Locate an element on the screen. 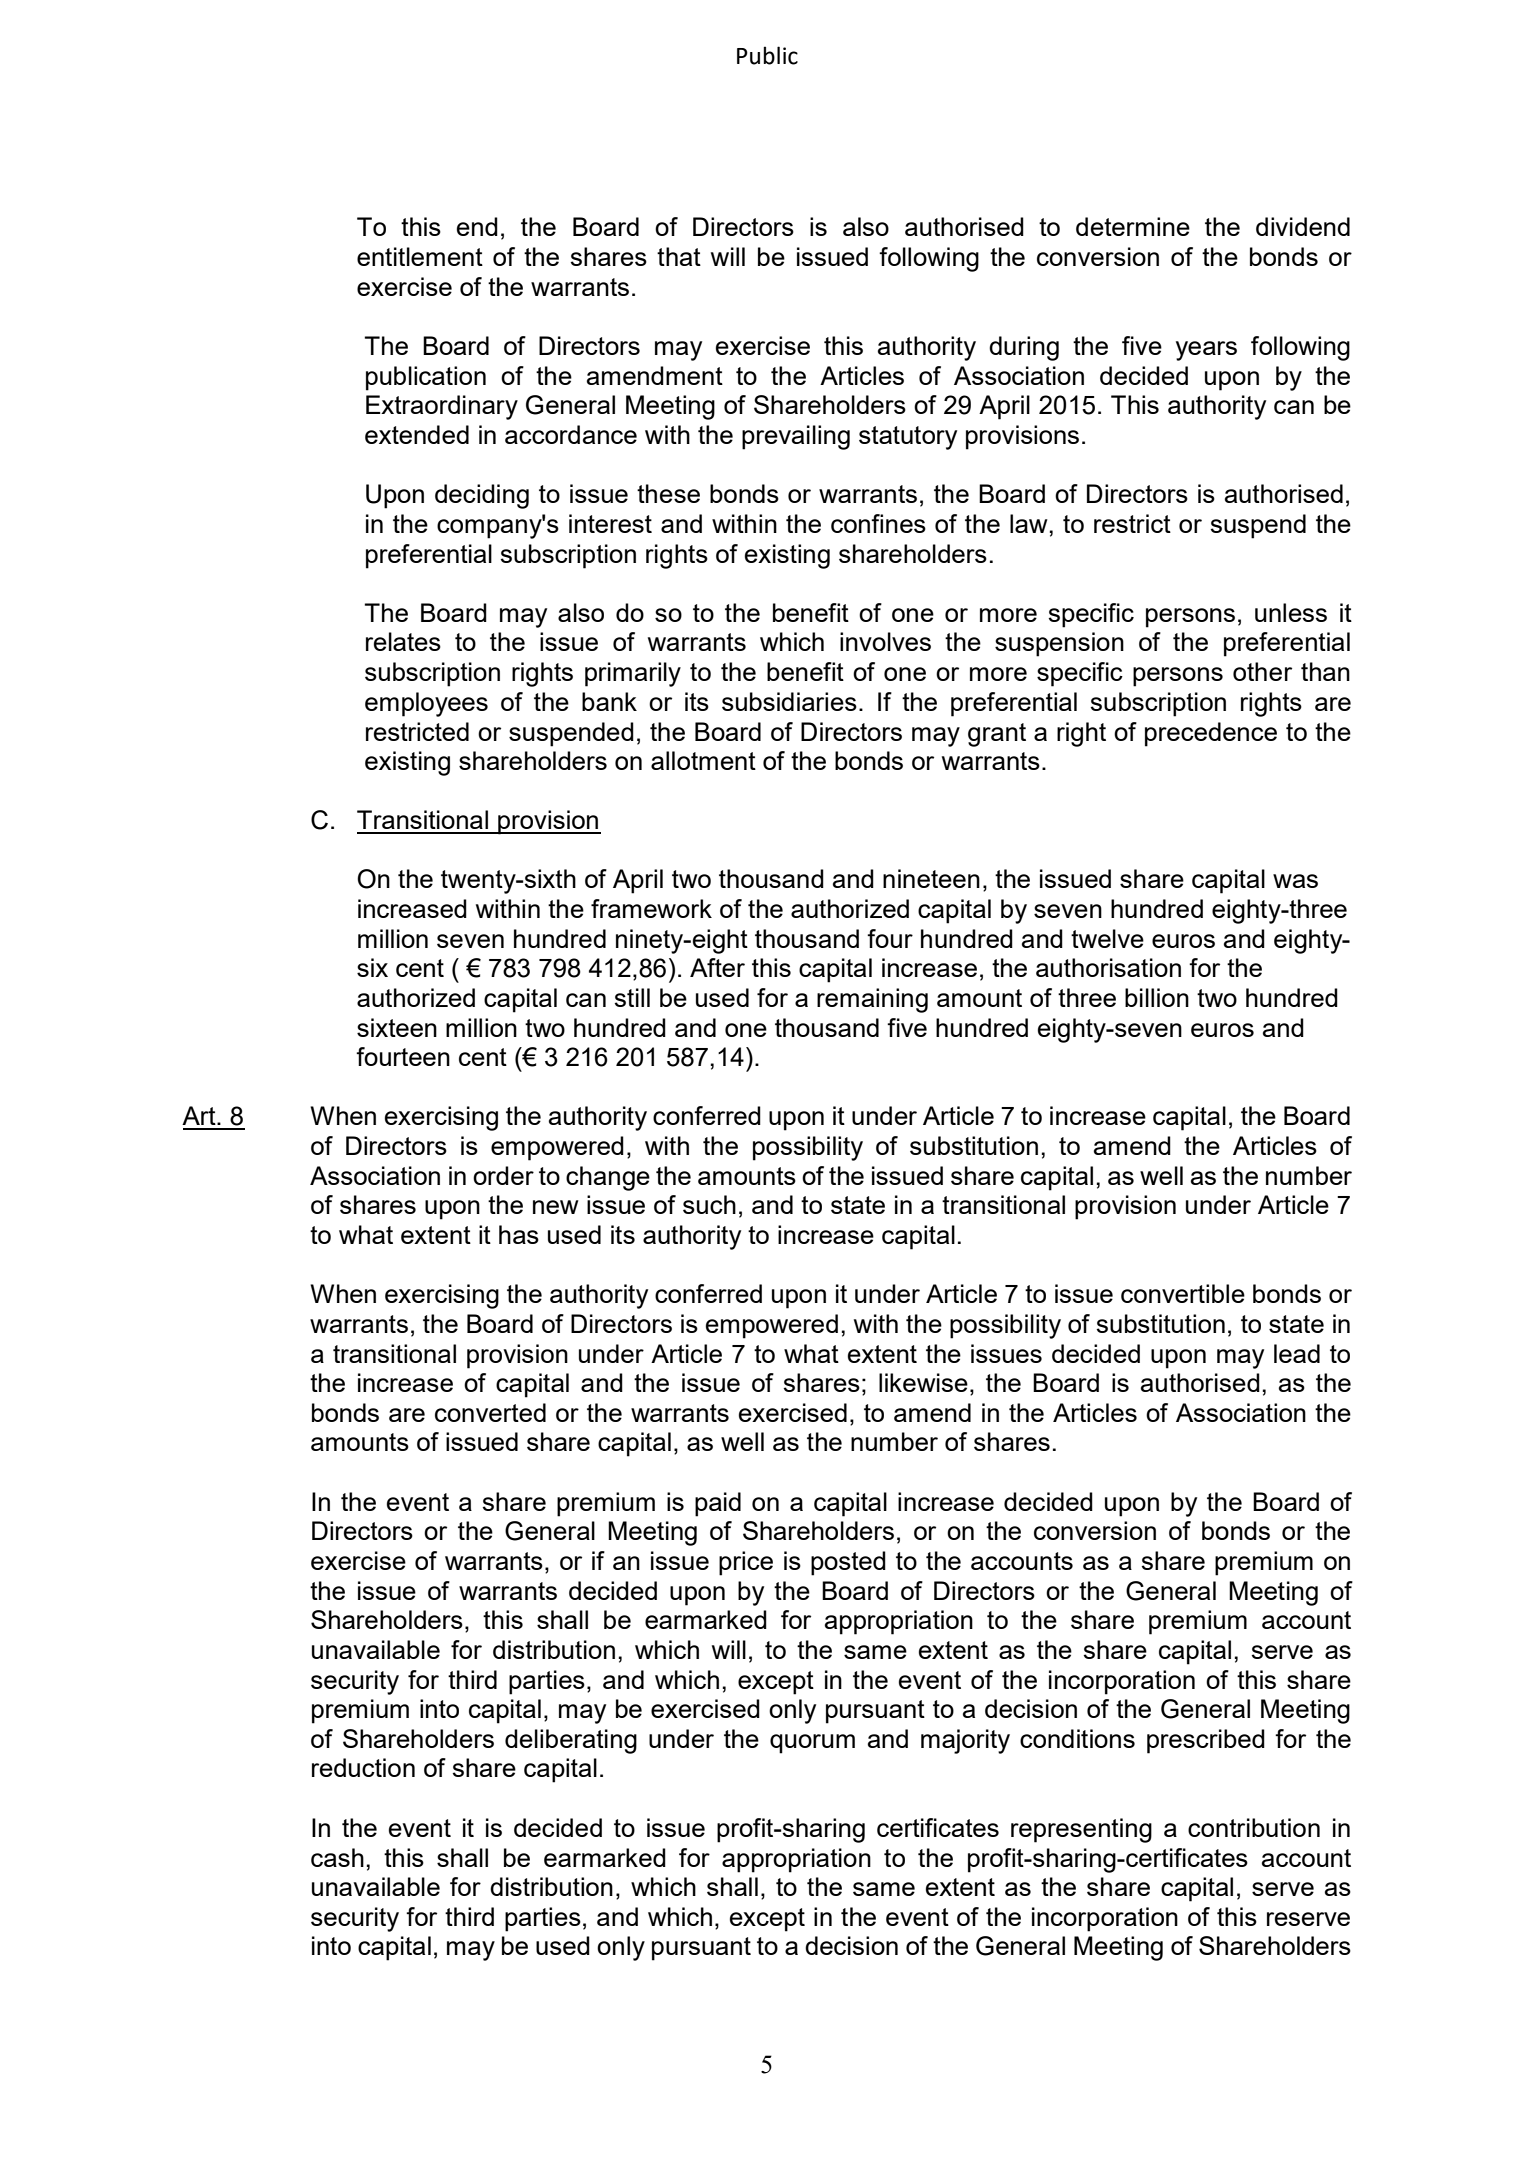  quorum is located at coordinates (812, 1744).
